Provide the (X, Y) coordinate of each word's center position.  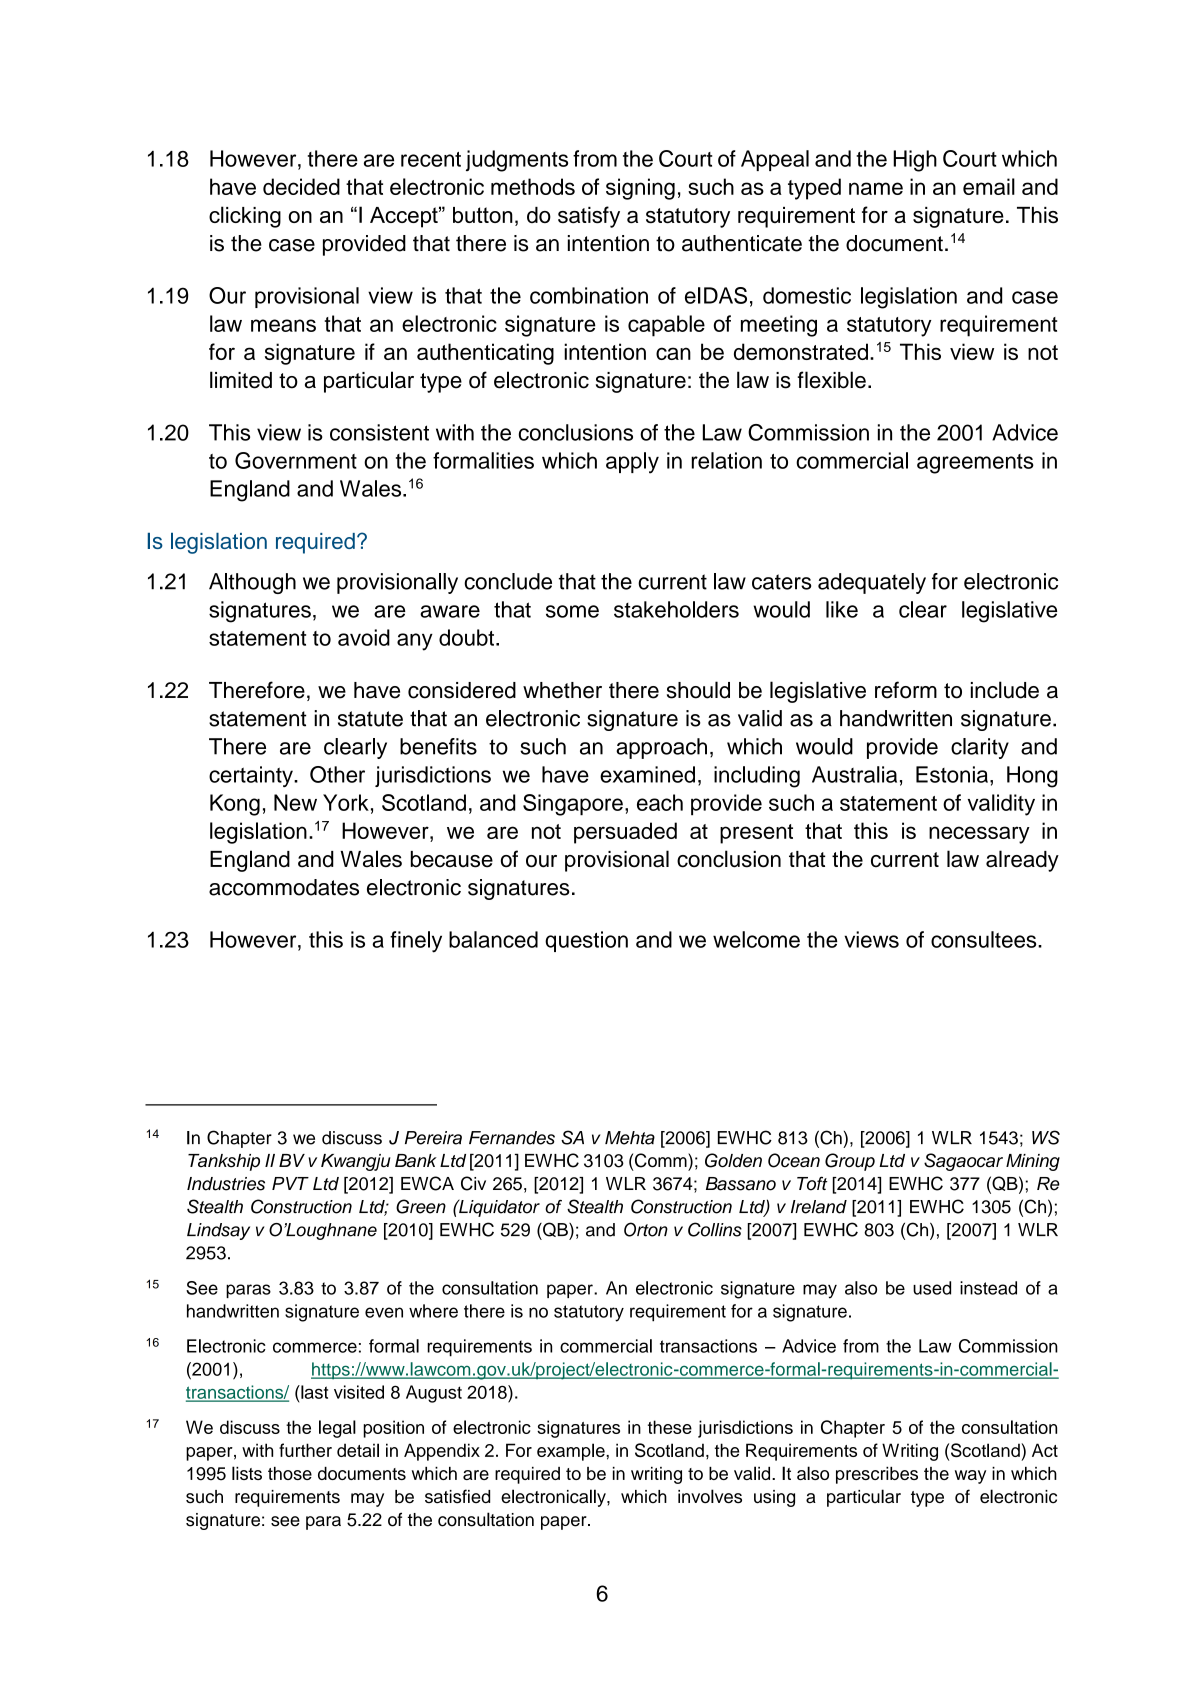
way (970, 1477)
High (915, 161)
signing (640, 189)
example (572, 1452)
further (305, 1450)
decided (301, 186)
